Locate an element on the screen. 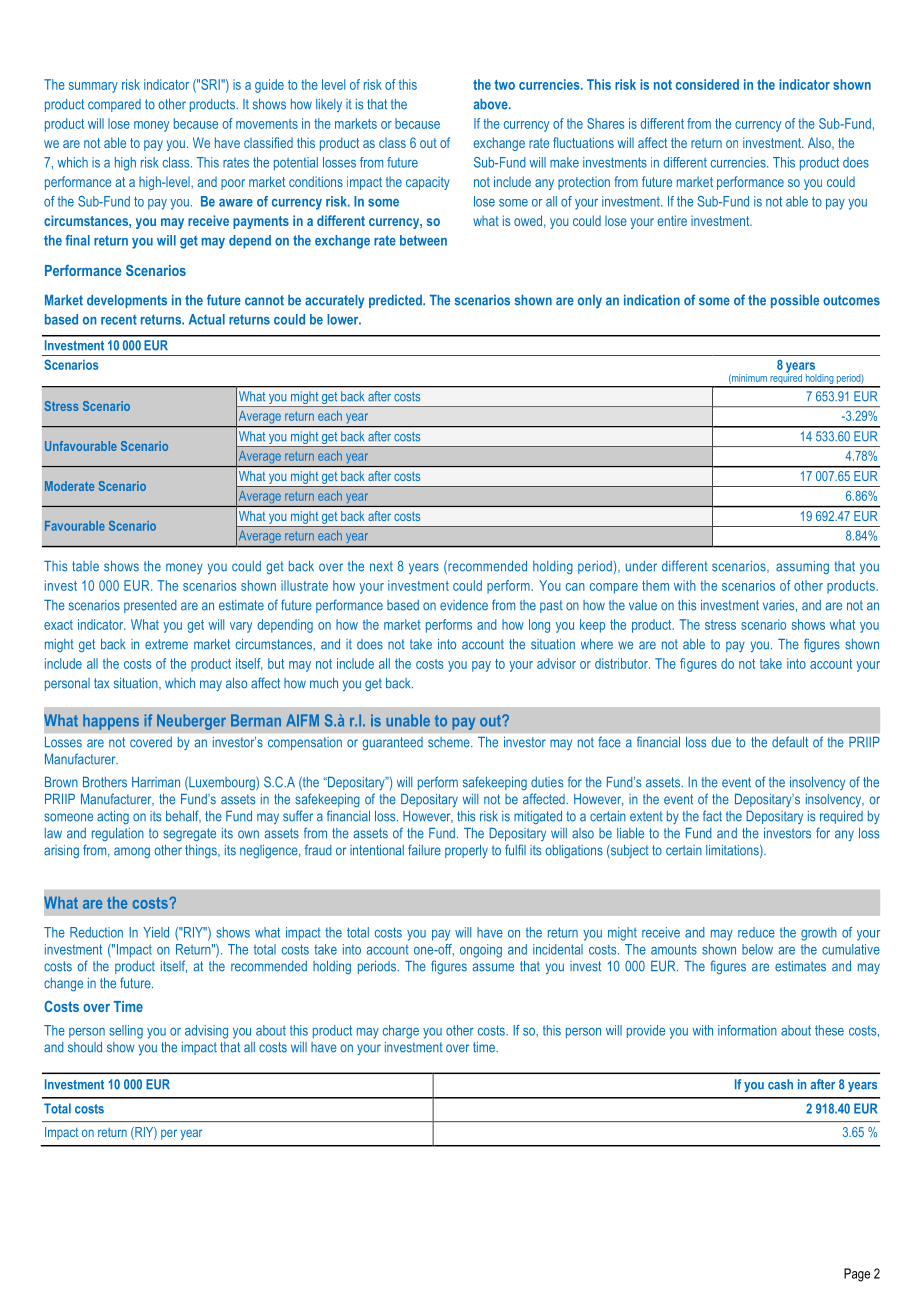 This screenshot has width=924, height=1308. summary is located at coordinates (93, 87).
